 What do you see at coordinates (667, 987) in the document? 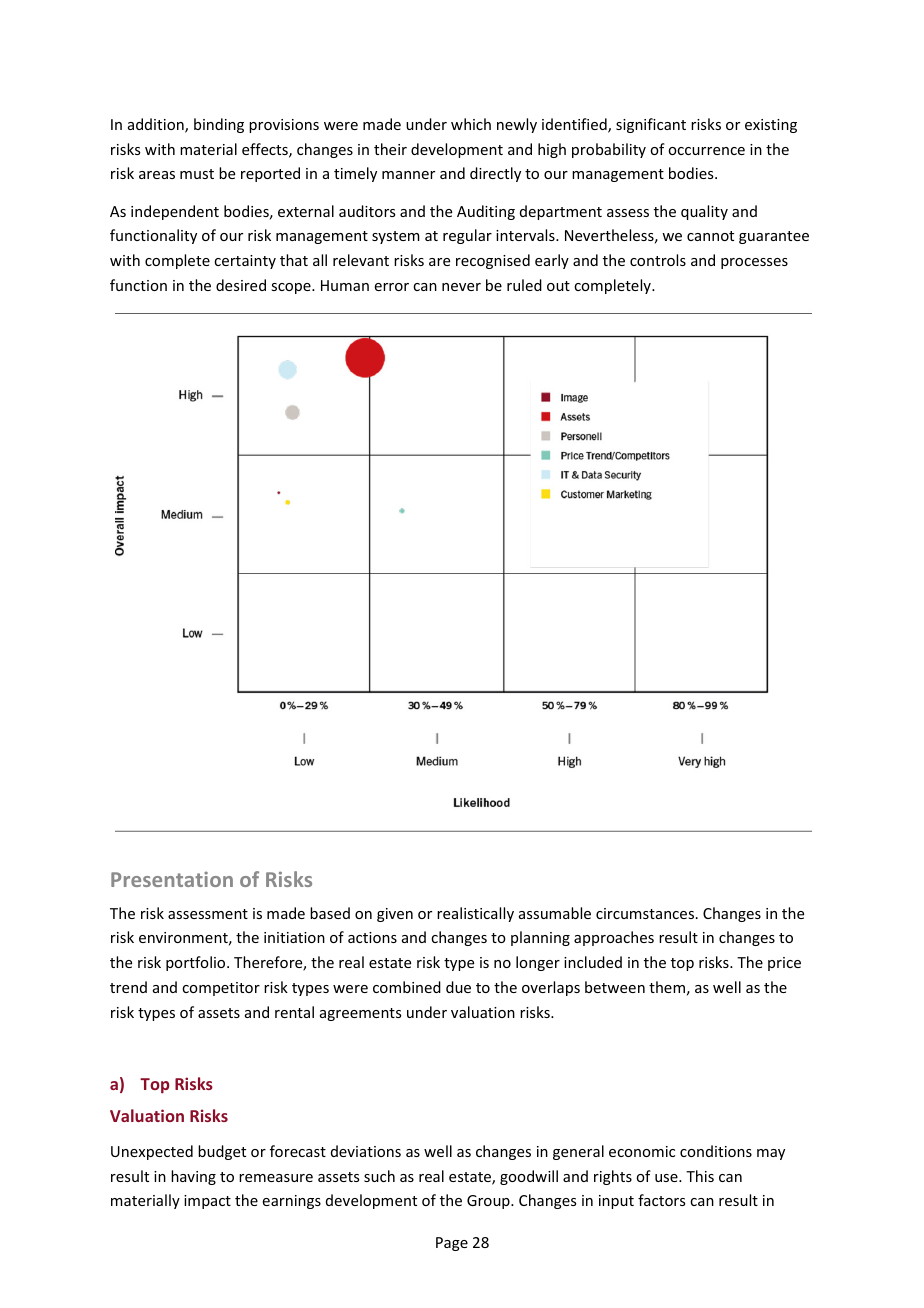
I see `them` at bounding box center [667, 987].
